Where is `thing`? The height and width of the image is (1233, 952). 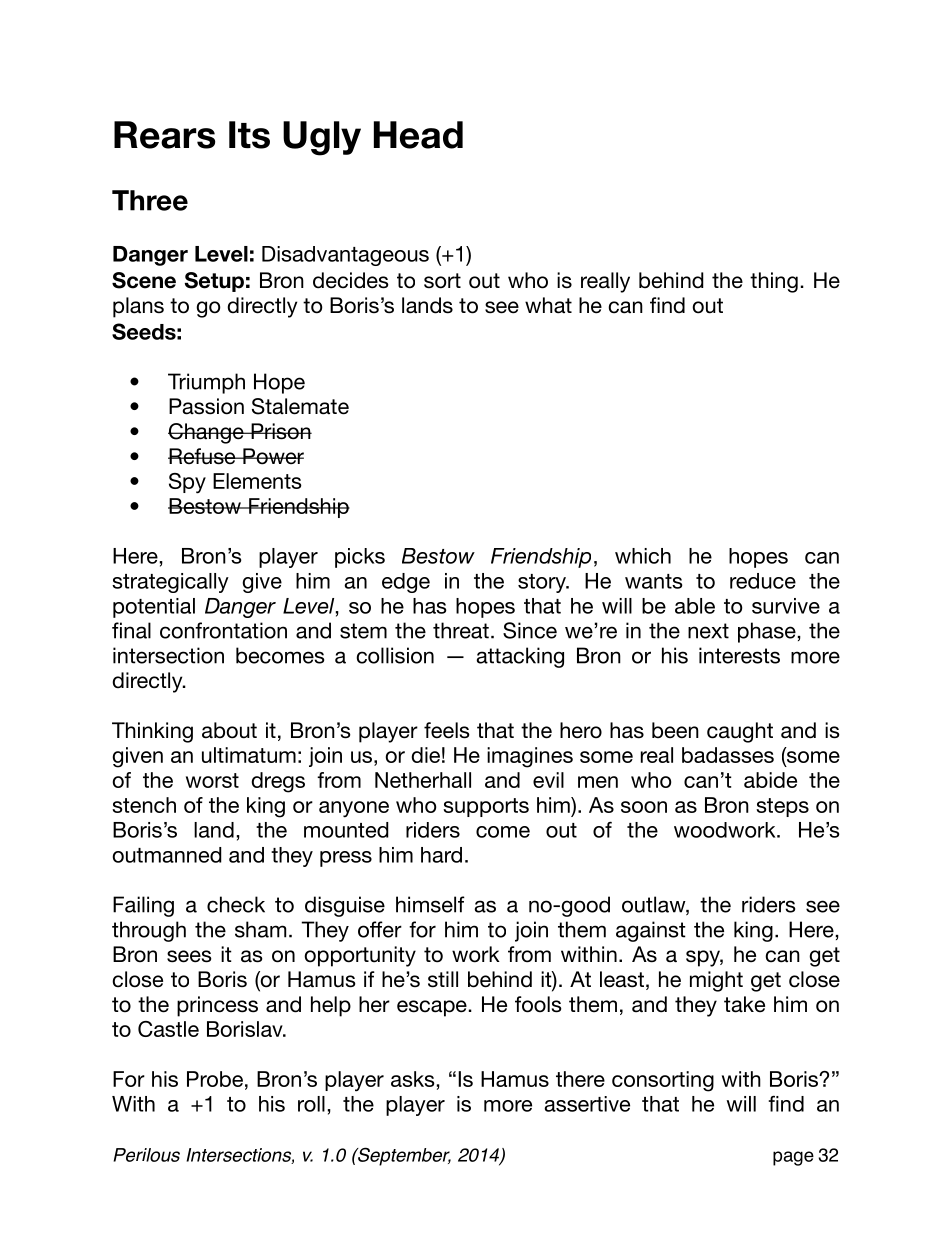 thing is located at coordinates (774, 282).
